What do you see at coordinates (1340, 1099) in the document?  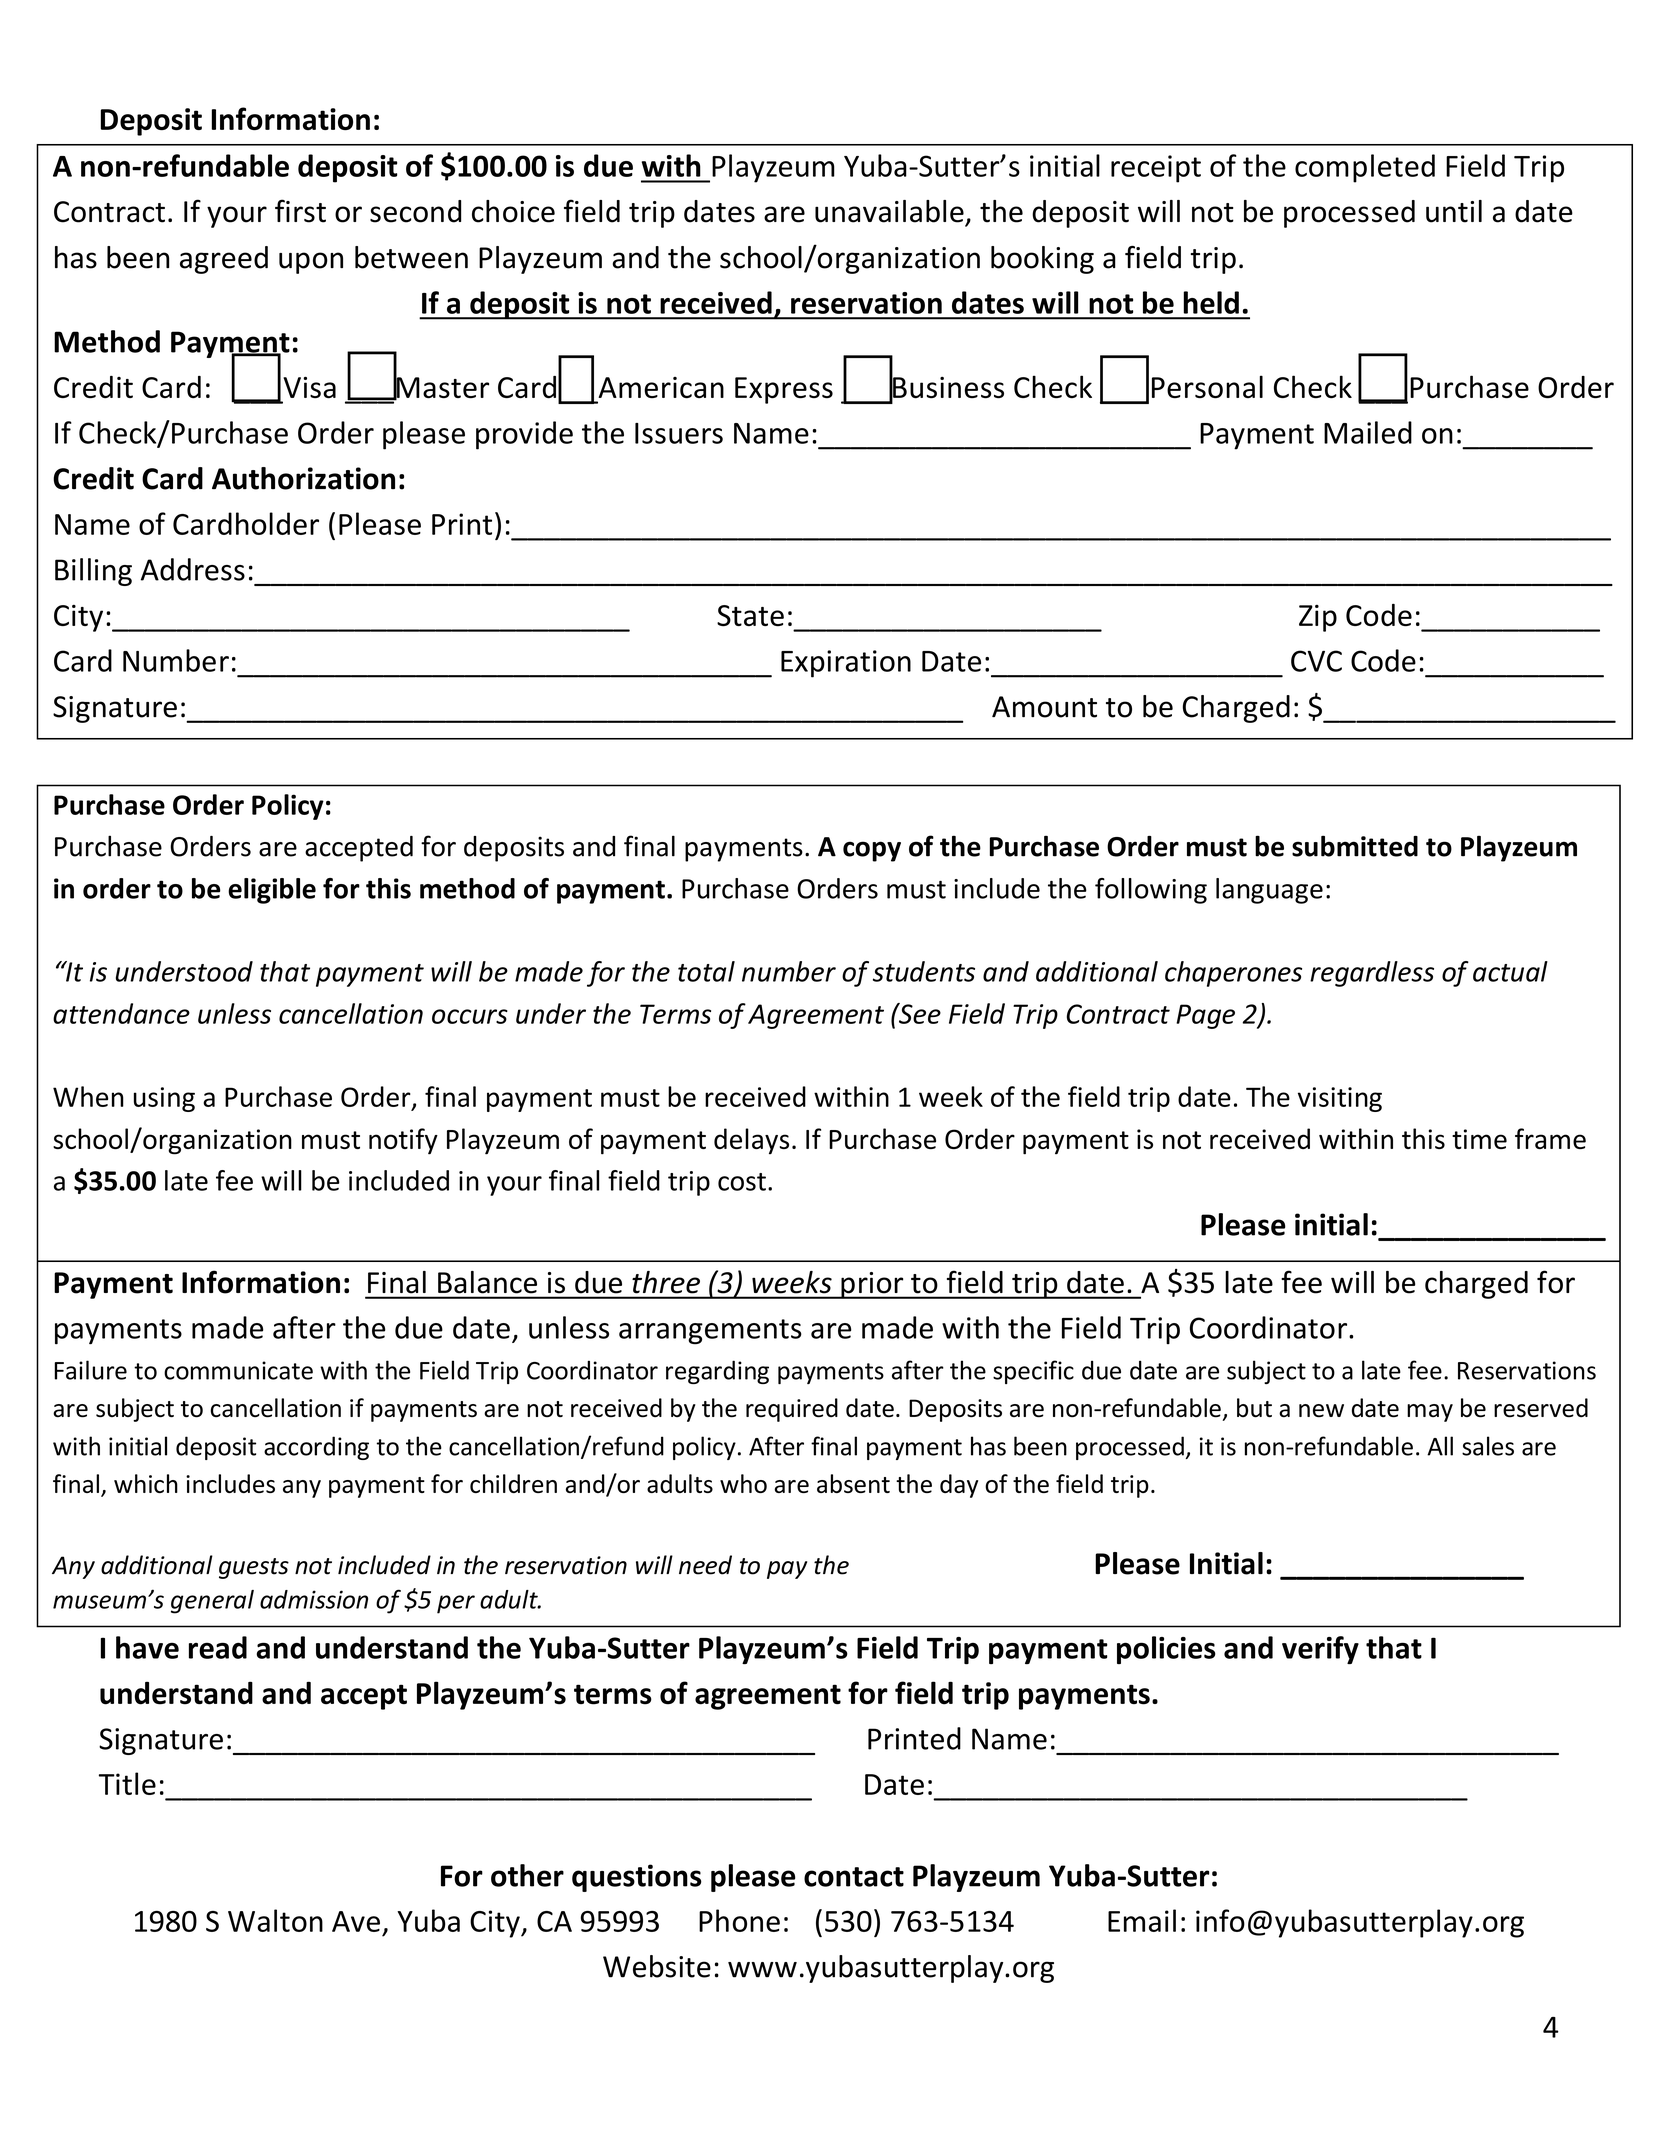 I see `visiting` at bounding box center [1340, 1099].
